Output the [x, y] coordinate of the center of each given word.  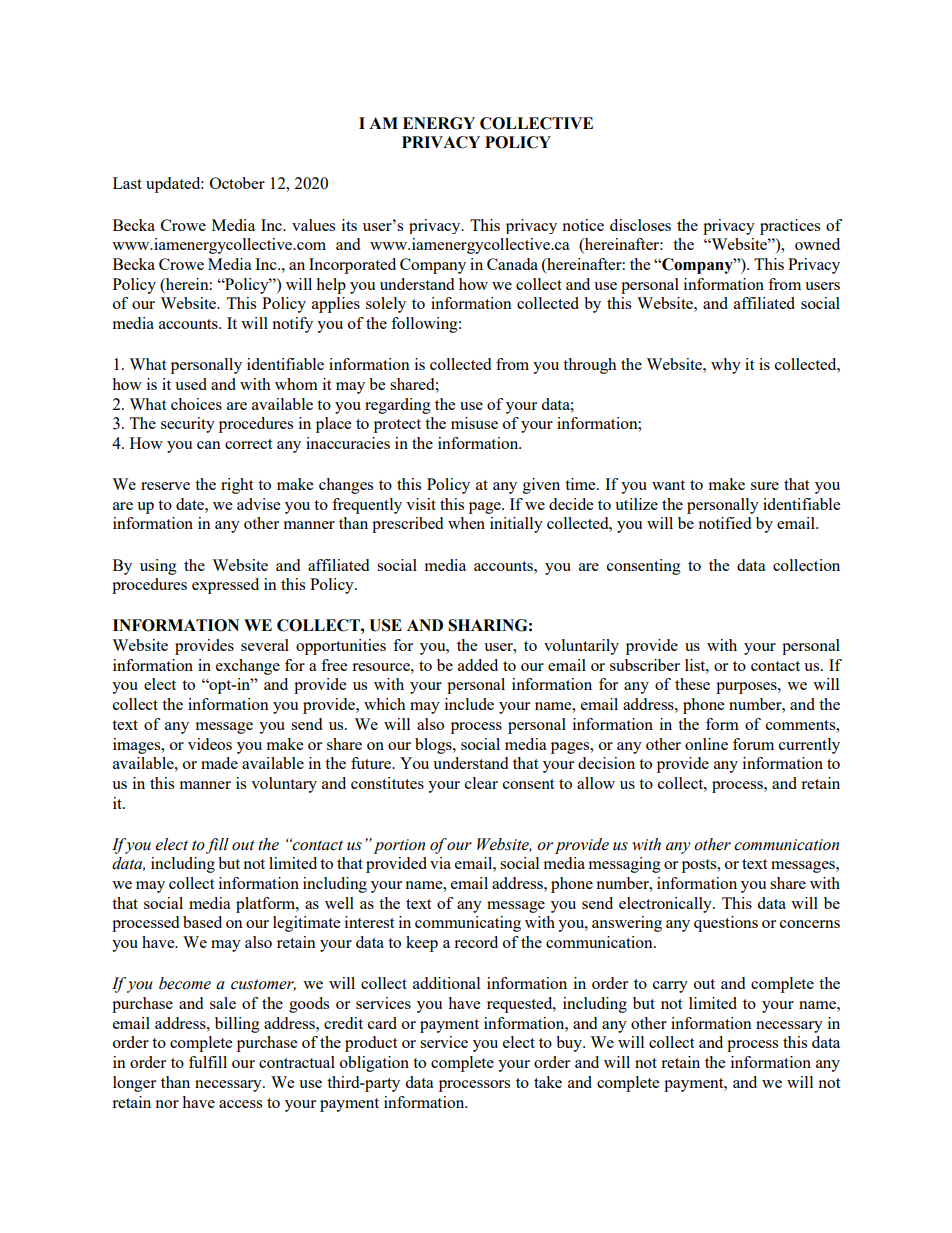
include [469, 704]
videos [210, 744]
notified [724, 523]
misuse [474, 423]
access [240, 1104]
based [202, 922]
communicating [468, 924]
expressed [225, 586]
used [191, 384]
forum [753, 744]
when [466, 523]
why [726, 366]
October [237, 183]
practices [790, 227]
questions [726, 924]
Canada [512, 264]
